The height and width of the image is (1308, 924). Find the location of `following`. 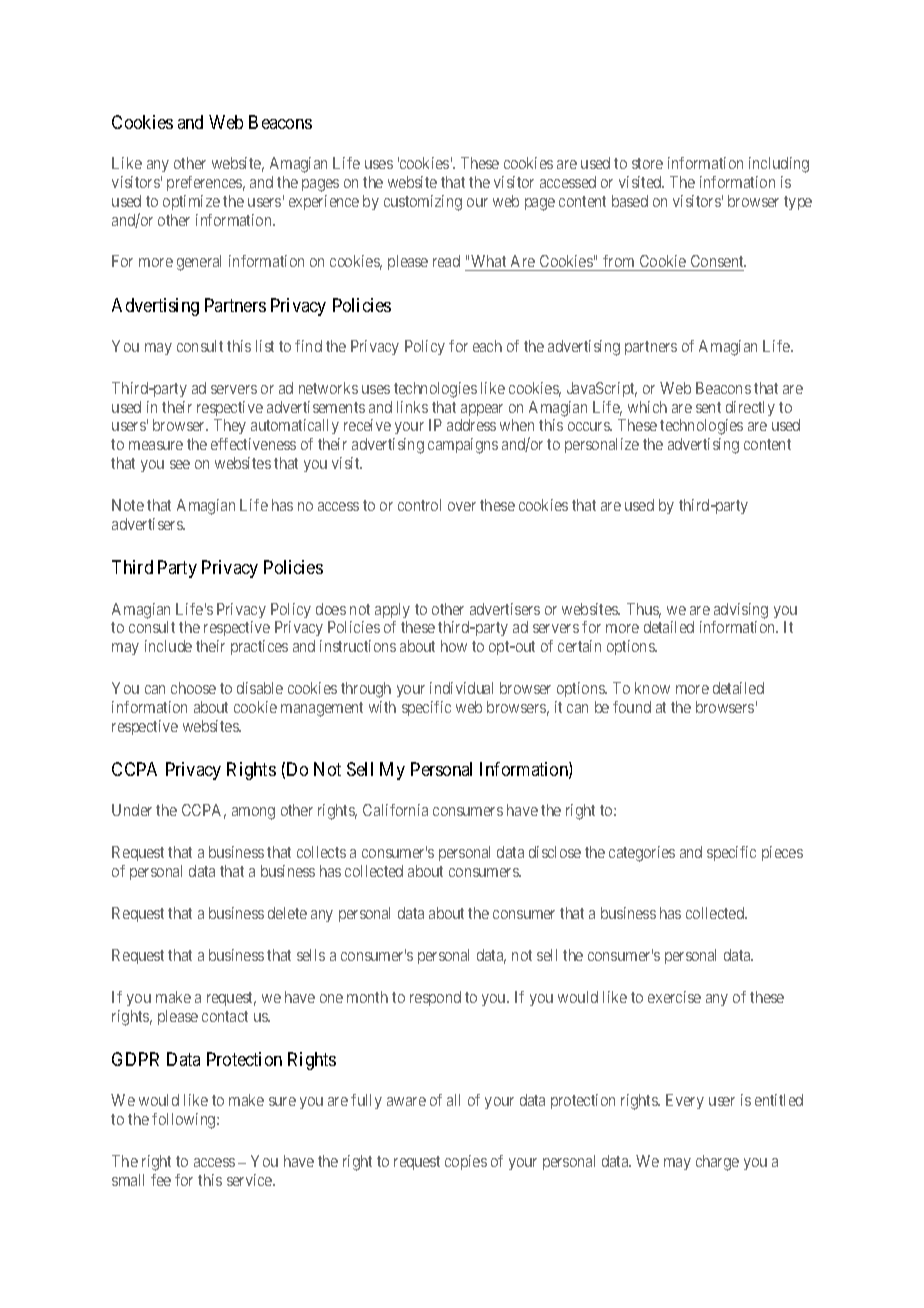

following is located at coordinates (185, 1121).
